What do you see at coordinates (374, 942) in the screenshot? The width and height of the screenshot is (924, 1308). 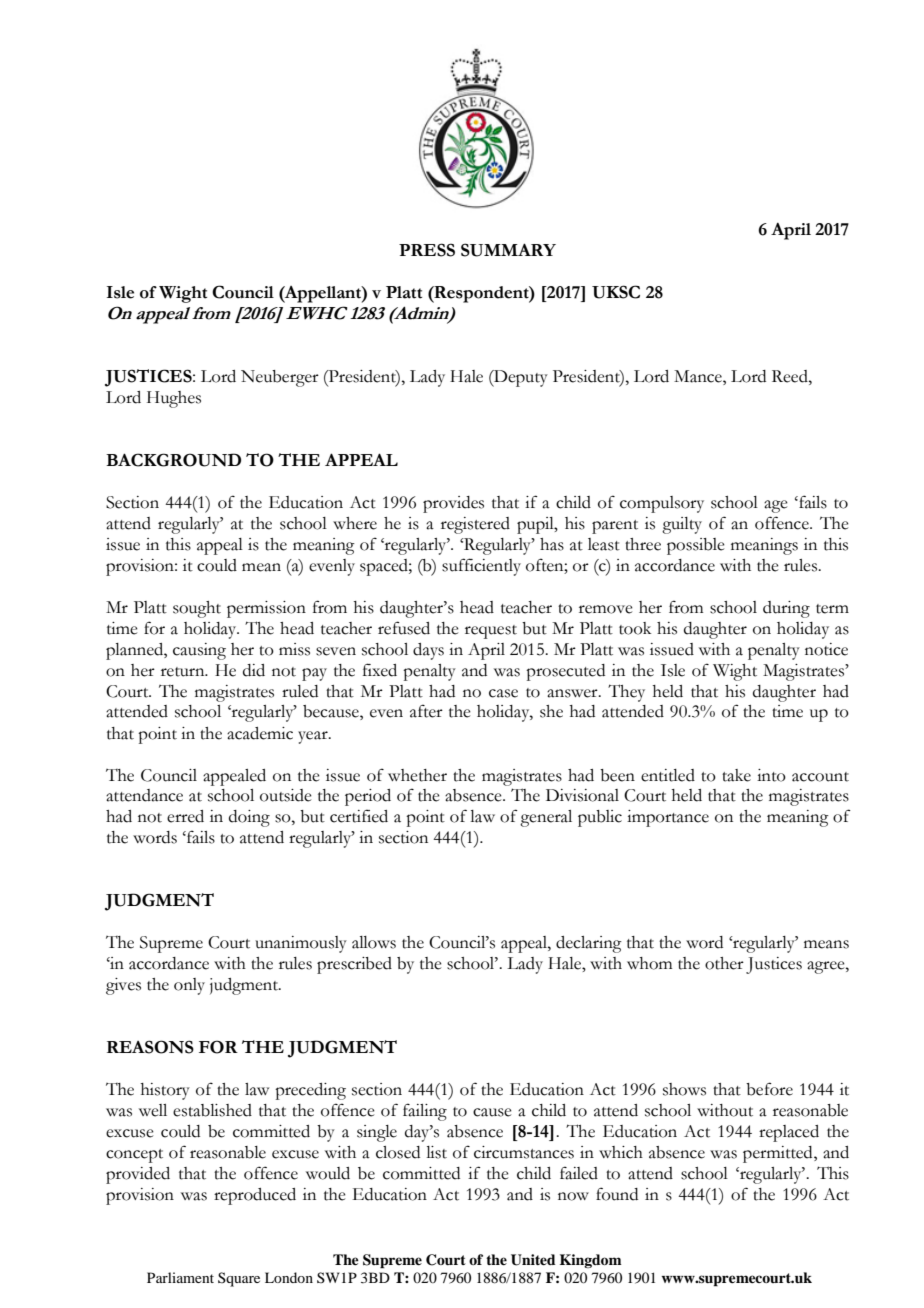 I see `allows` at bounding box center [374, 942].
